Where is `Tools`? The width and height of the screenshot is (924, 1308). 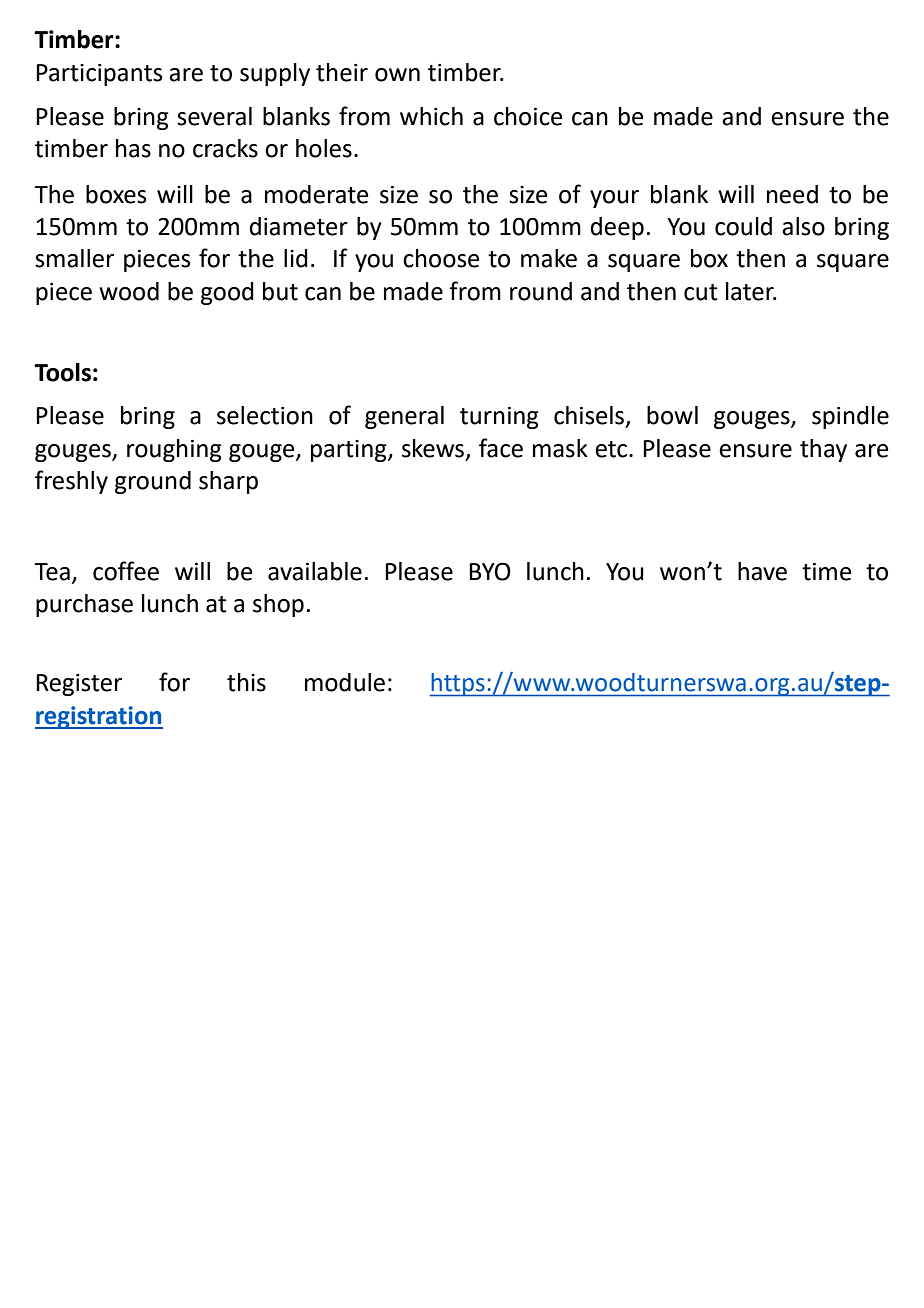
Tools is located at coordinates (62, 372).
